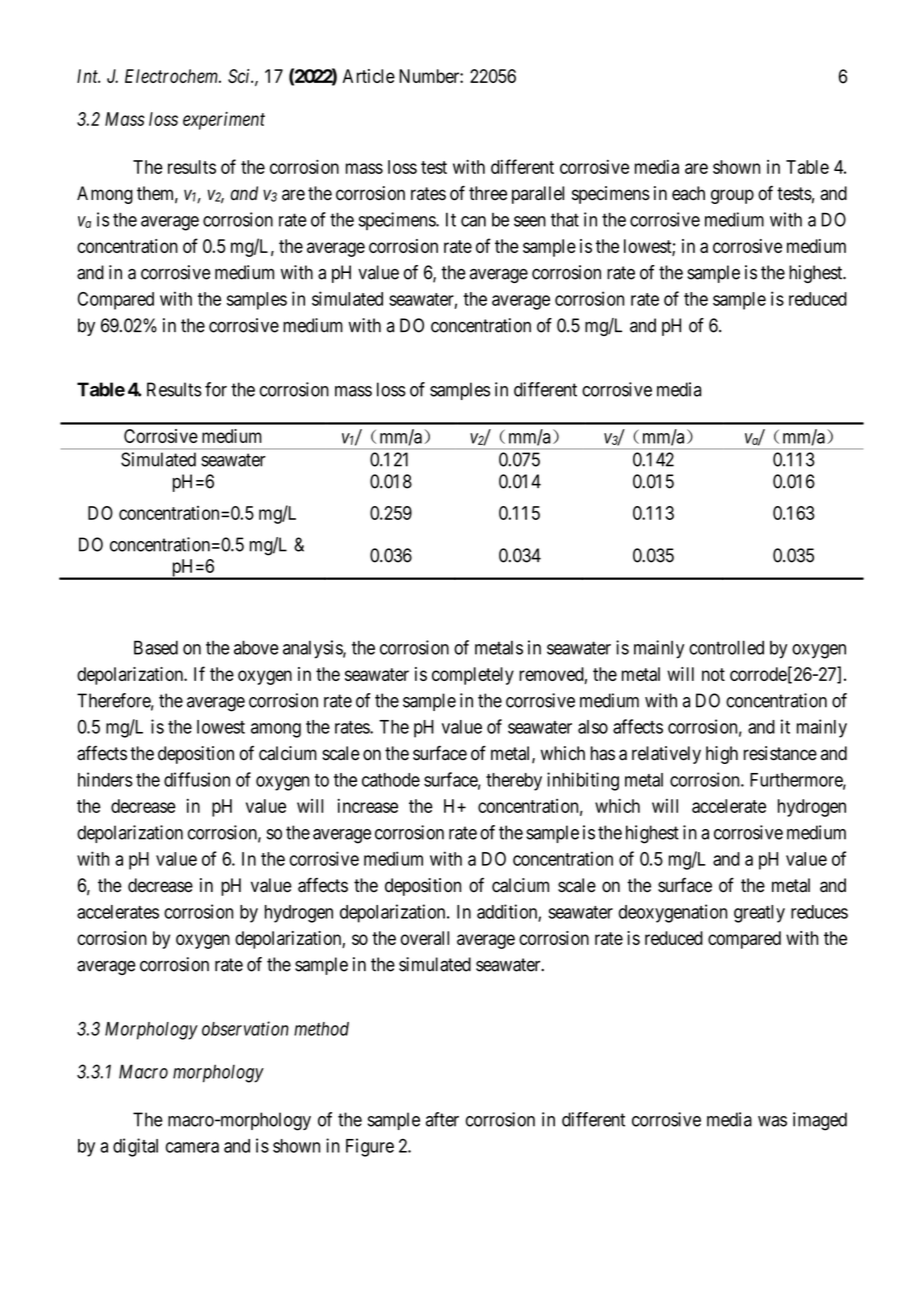  What do you see at coordinates (772, 1121) in the screenshot?
I see `was` at bounding box center [772, 1121].
